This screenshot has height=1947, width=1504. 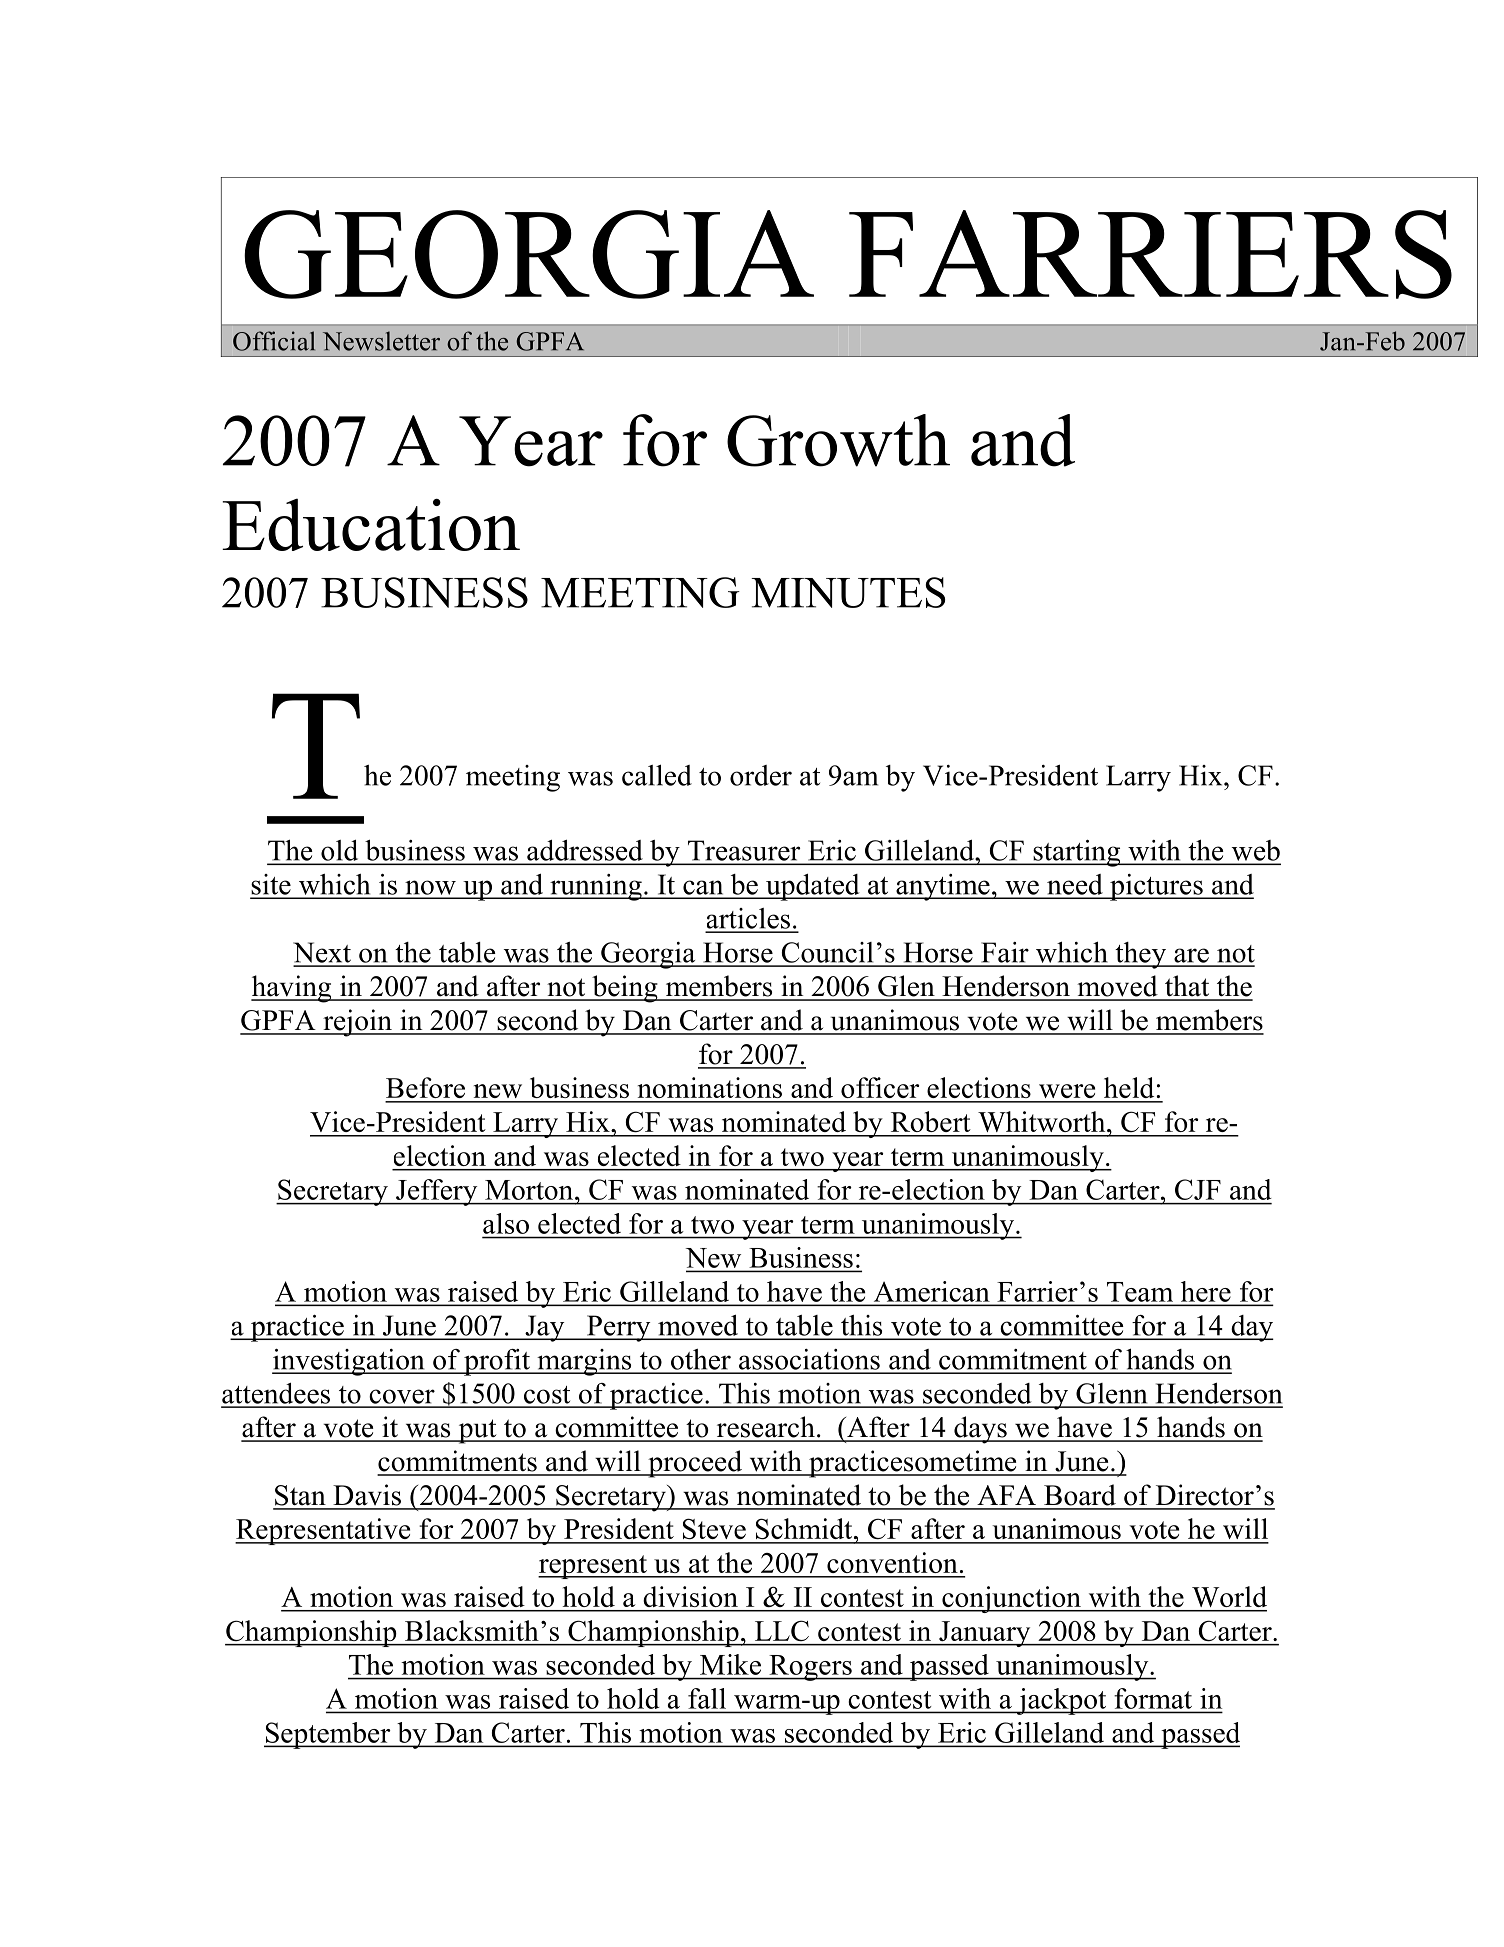 I want to click on rejoin, so click(x=357, y=1023).
